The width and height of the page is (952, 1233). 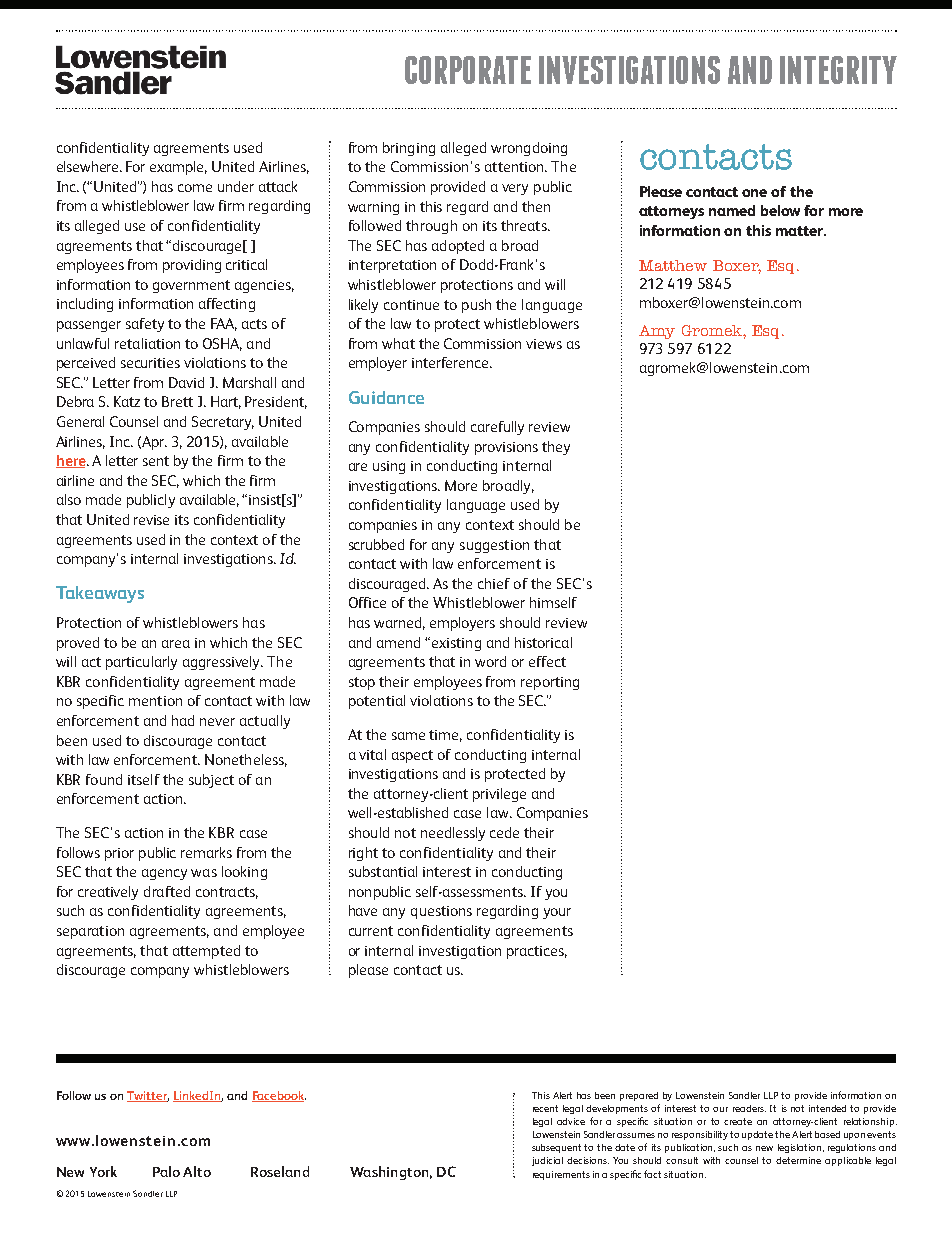 What do you see at coordinates (468, 70) in the page?
I see `CORPORATE` at bounding box center [468, 70].
